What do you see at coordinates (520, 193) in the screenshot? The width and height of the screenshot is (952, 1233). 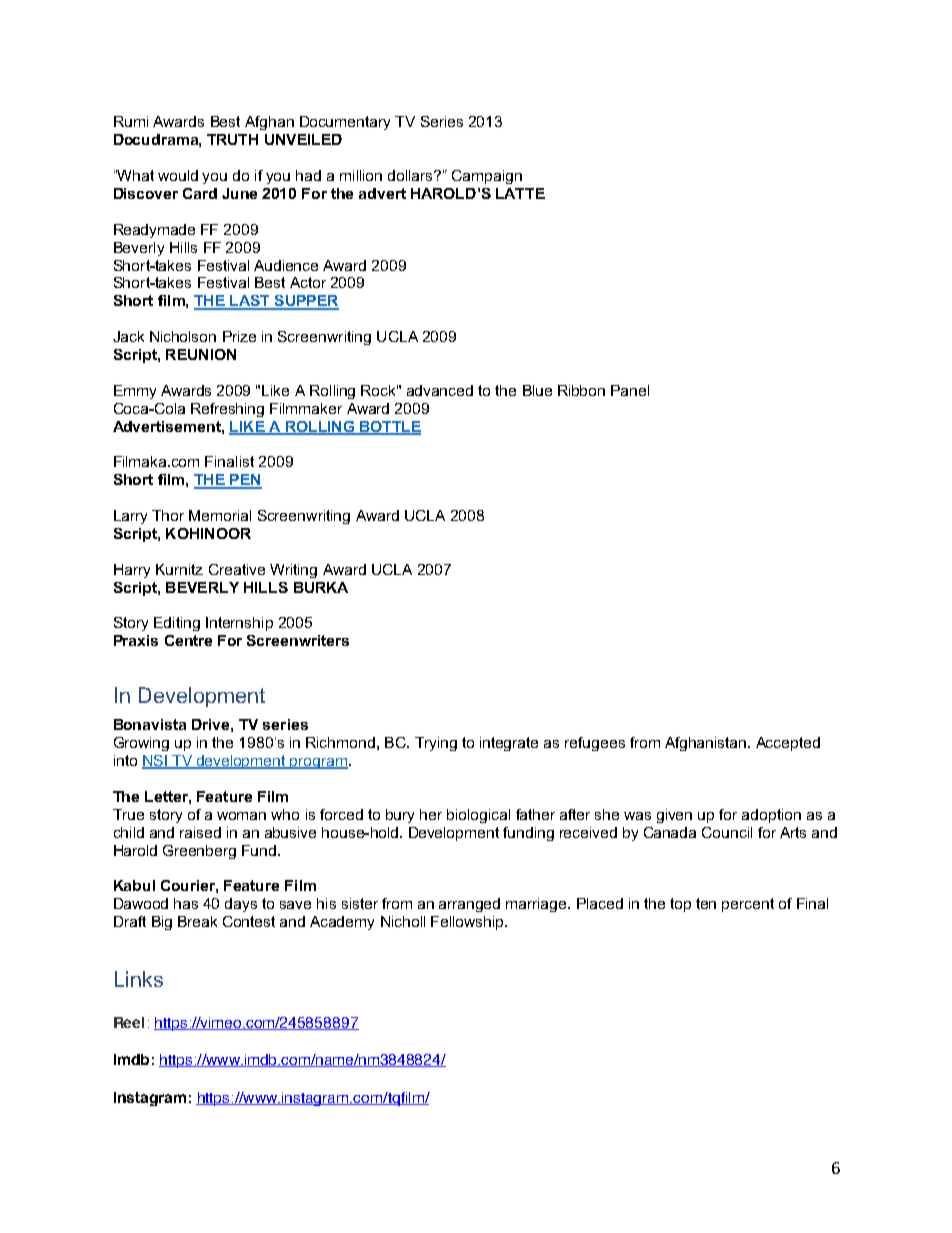 I see `LATTE` at bounding box center [520, 193].
